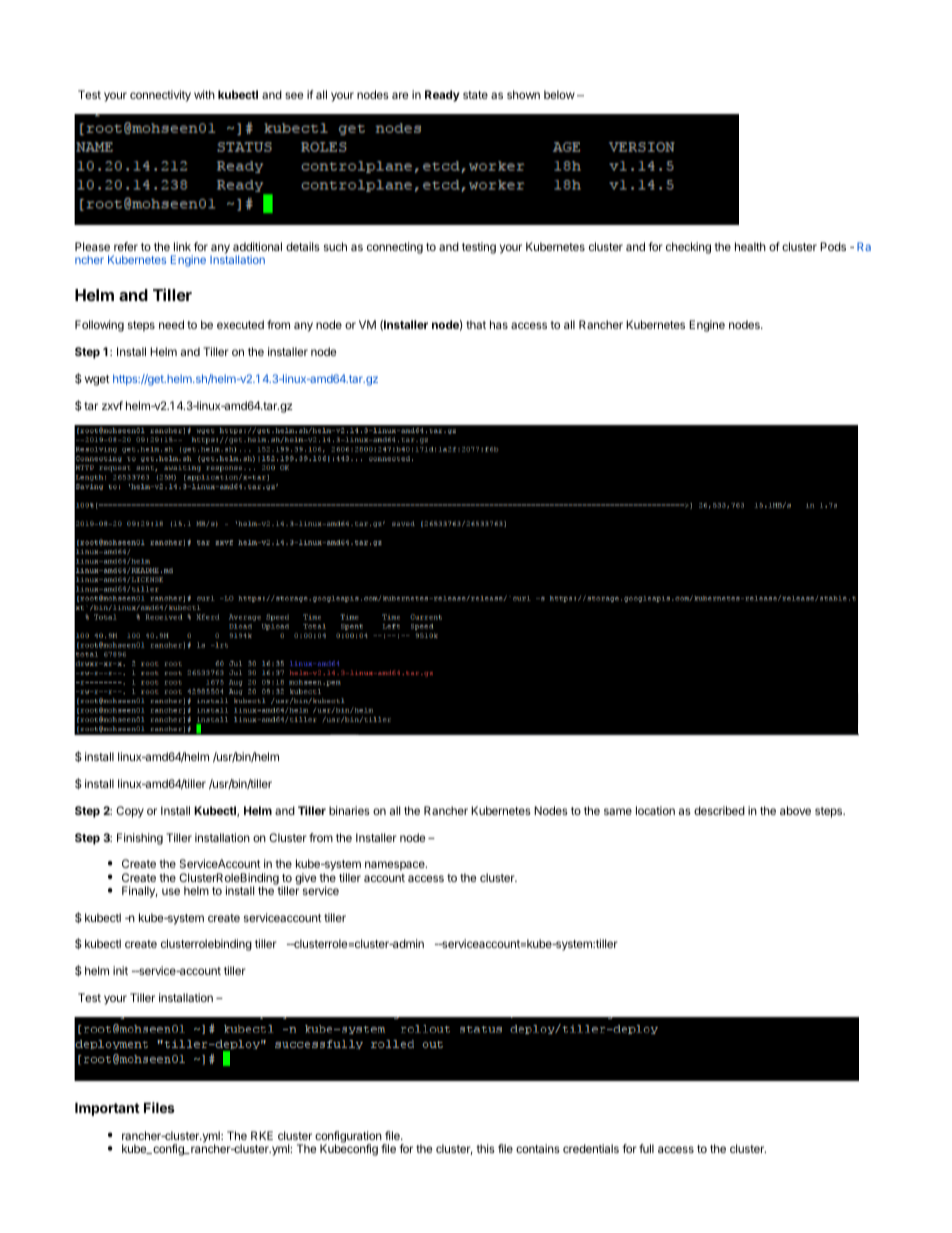 Image resolution: width=952 pixels, height=1233 pixels. What do you see at coordinates (160, 96) in the screenshot?
I see `connectivity` at bounding box center [160, 96].
